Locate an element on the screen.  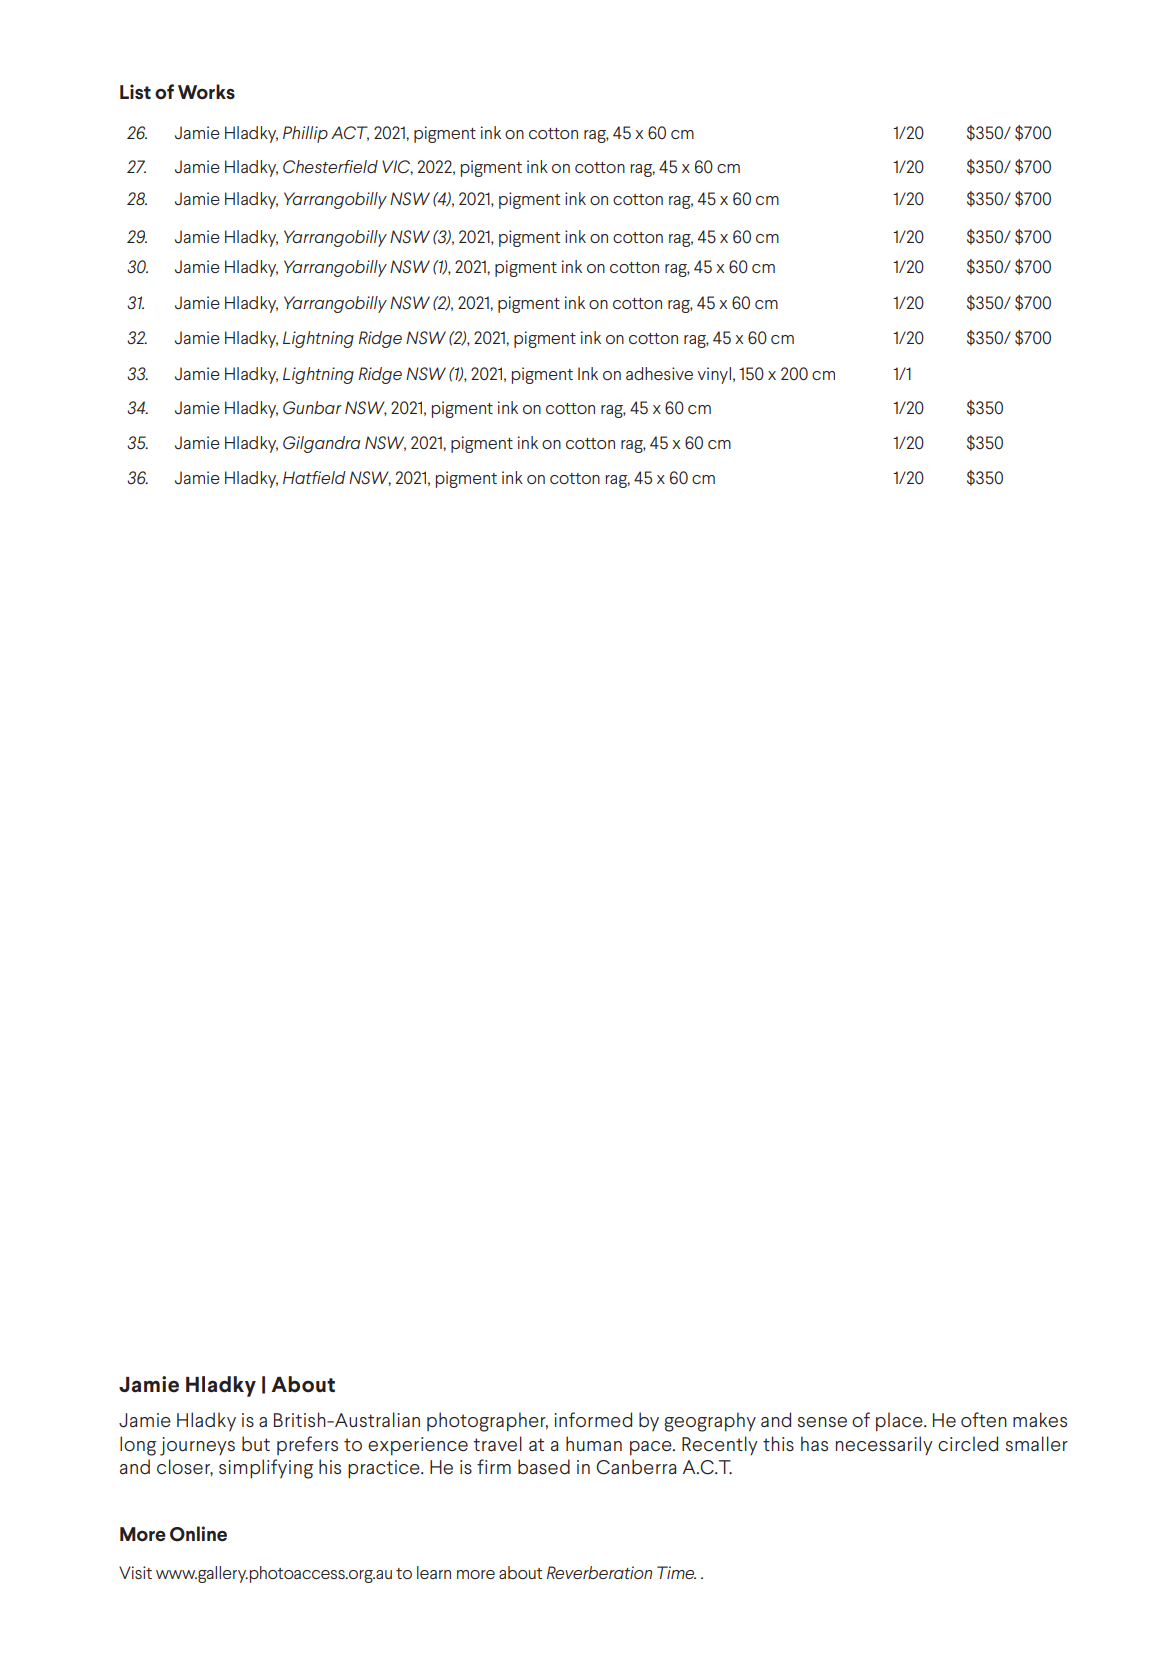
VIC is located at coordinates (397, 167).
